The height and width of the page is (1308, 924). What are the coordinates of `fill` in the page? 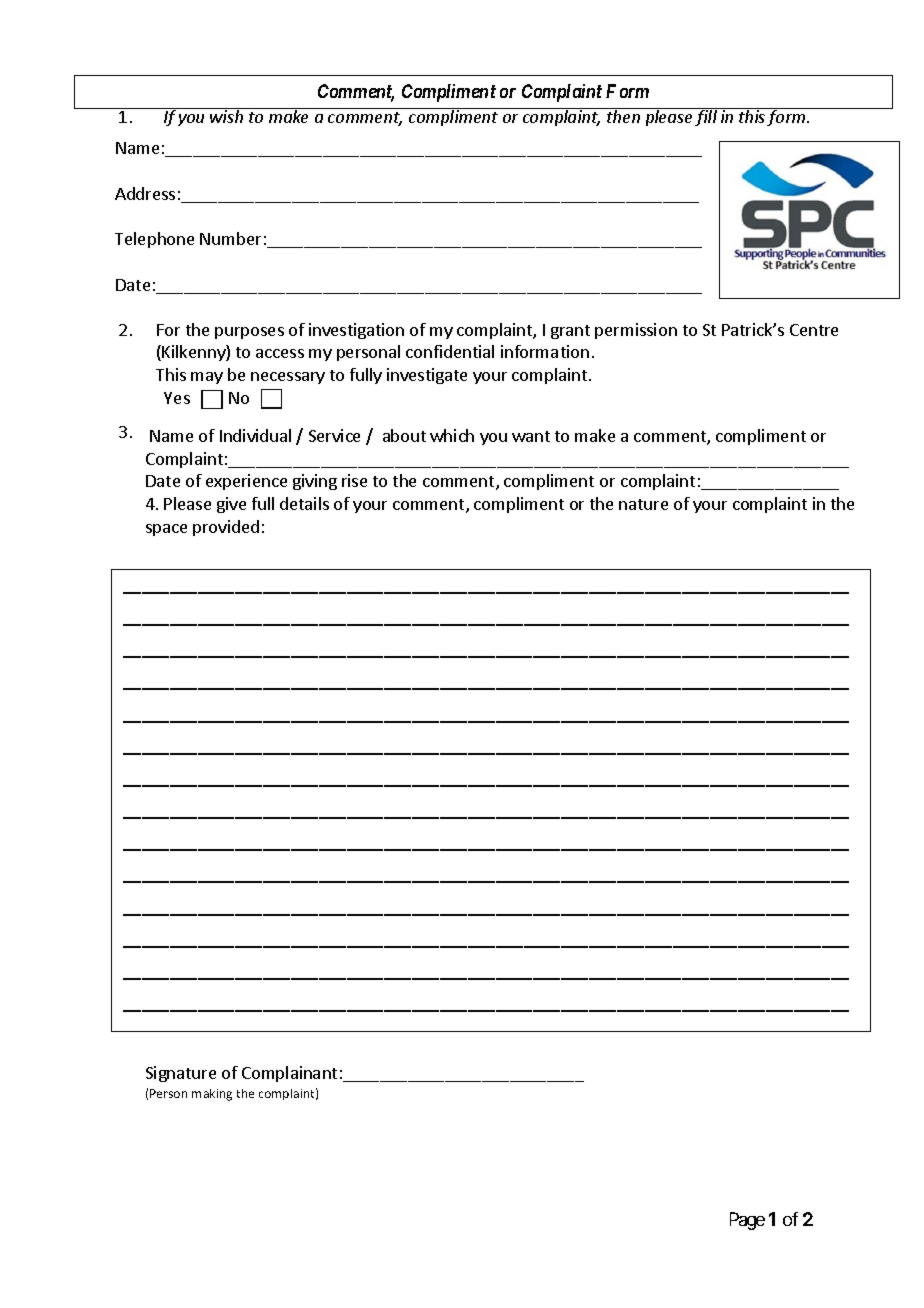 It's located at (706, 117).
